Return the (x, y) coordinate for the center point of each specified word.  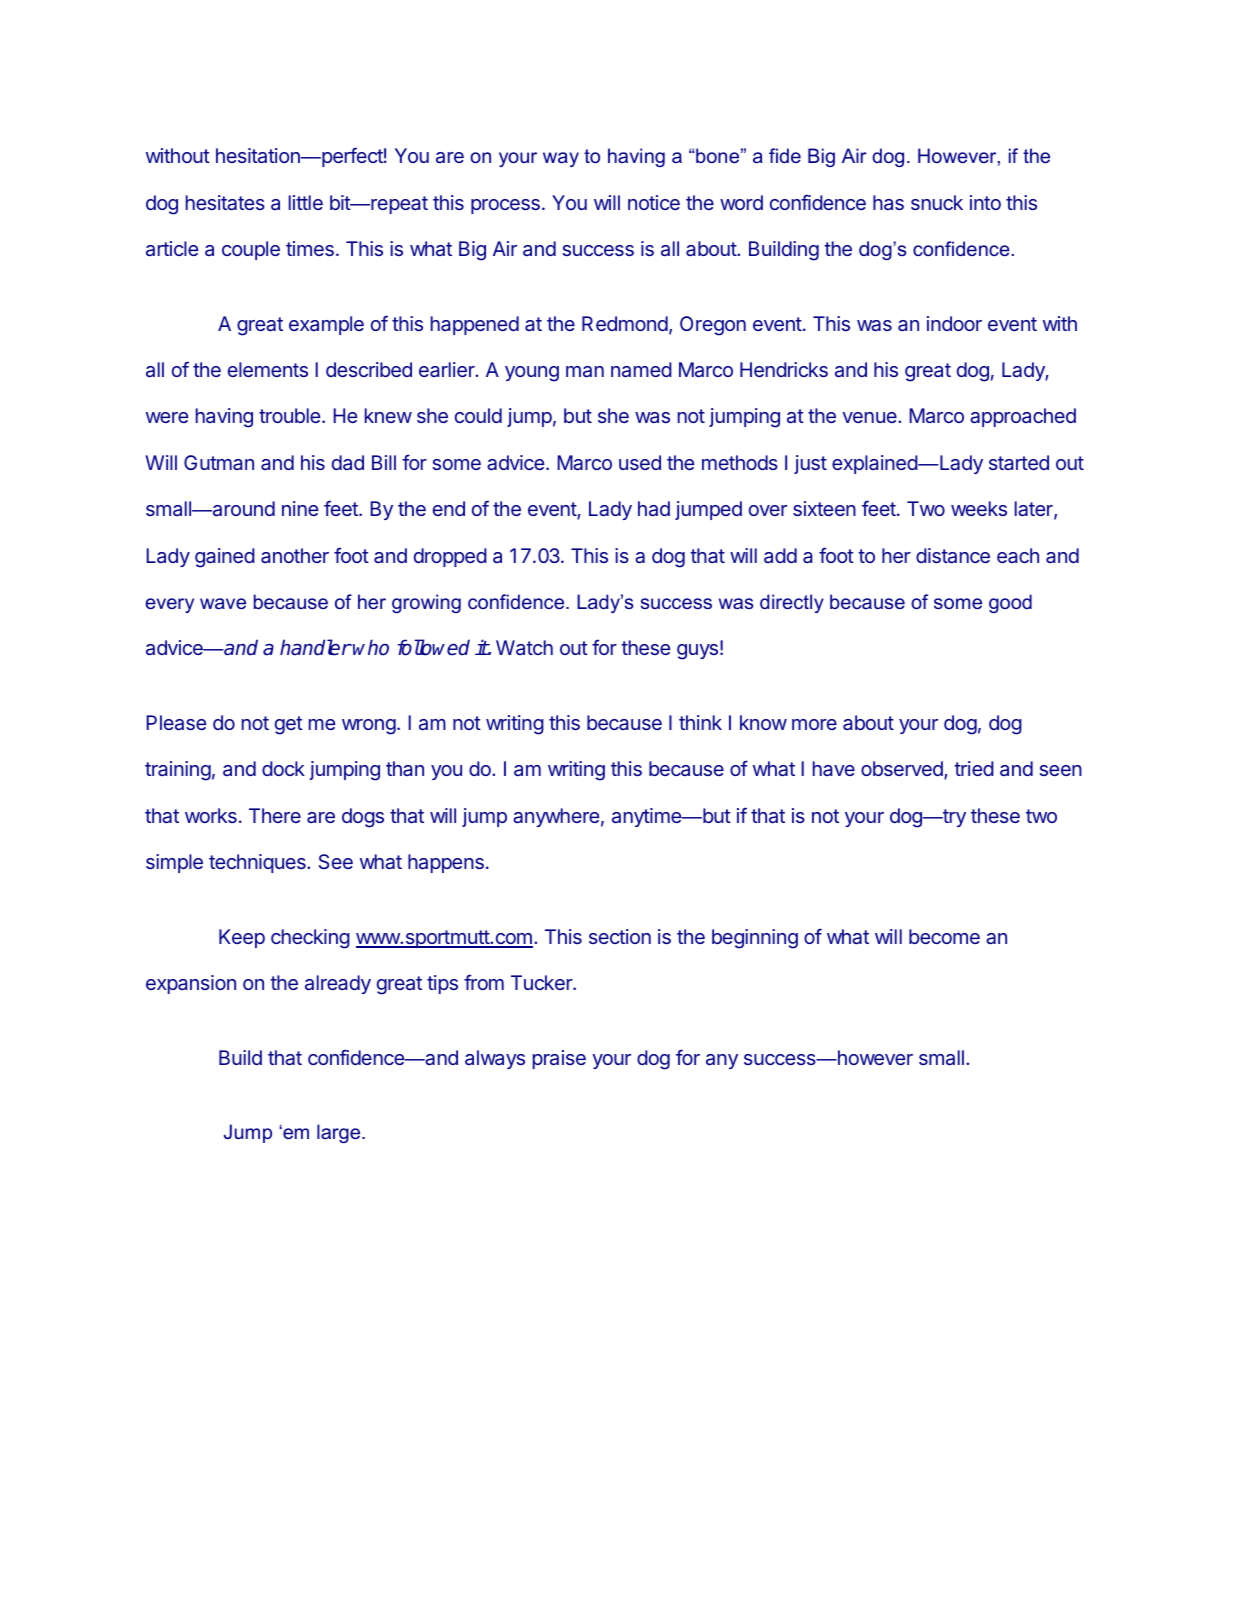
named (641, 369)
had (654, 508)
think (700, 722)
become (944, 936)
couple (251, 250)
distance (953, 555)
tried (974, 768)
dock (283, 768)
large (340, 1133)
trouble (289, 415)
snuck (937, 202)
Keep (242, 938)
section (620, 936)
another (295, 555)
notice (654, 202)
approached (1023, 417)
